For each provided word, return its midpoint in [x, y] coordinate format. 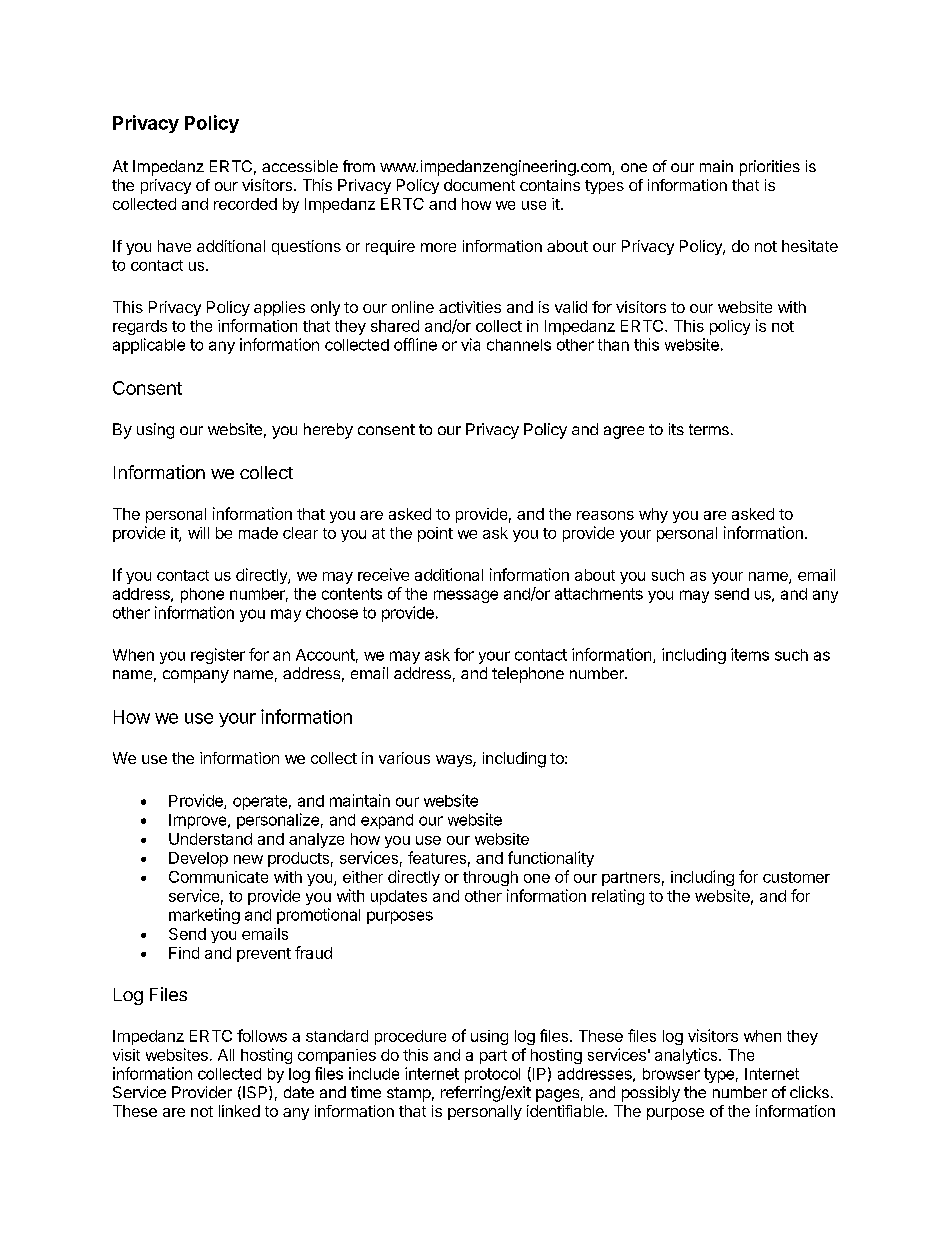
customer [796, 877]
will [198, 533]
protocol [492, 1075]
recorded [245, 204]
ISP [256, 1093]
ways [455, 761]
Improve [199, 821]
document [479, 185]
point [435, 534]
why [653, 515]
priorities [770, 168]
